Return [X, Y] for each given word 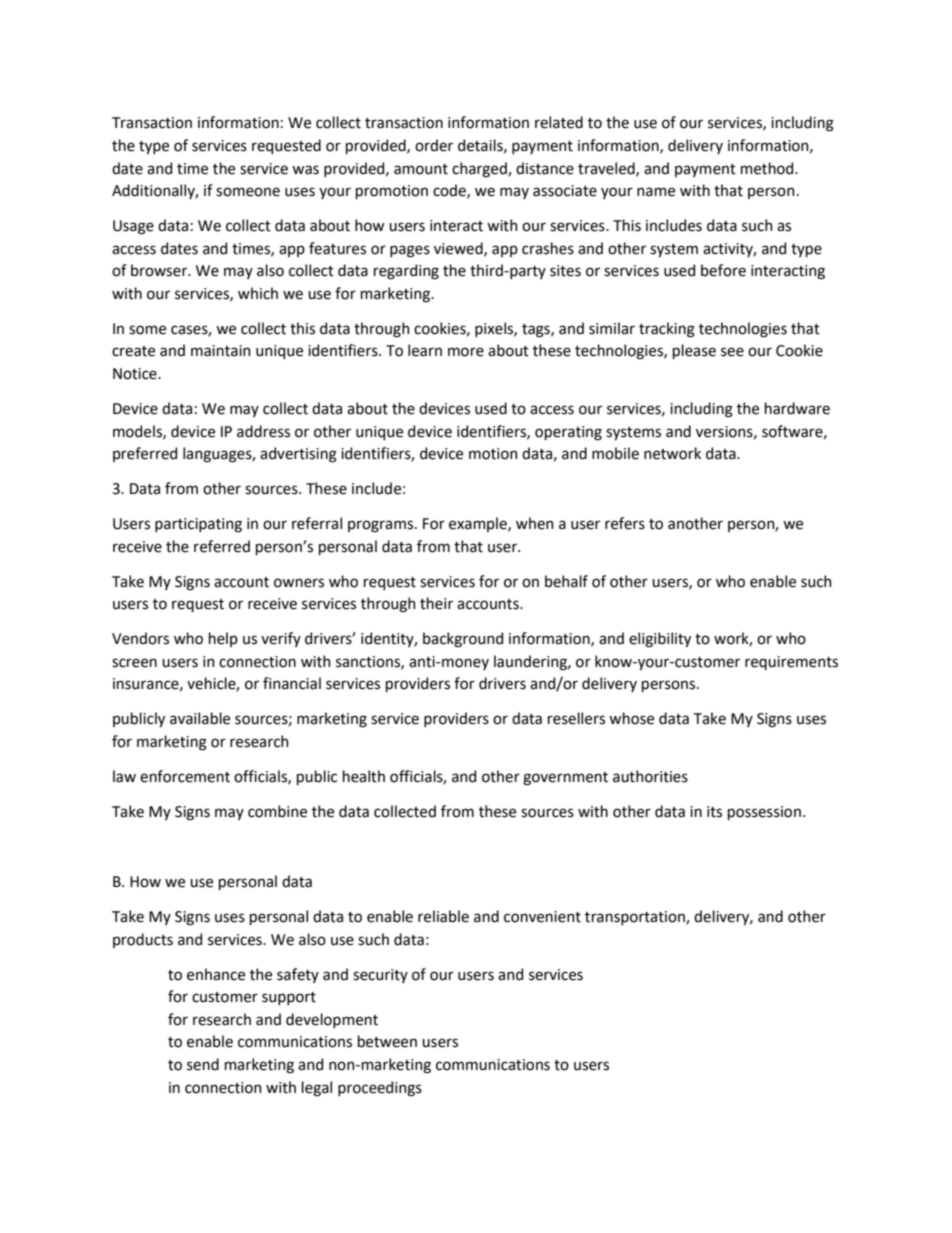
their [436, 603]
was [305, 170]
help [223, 639]
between [387, 1041]
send [203, 1064]
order [434, 145]
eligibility [660, 640]
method [768, 168]
